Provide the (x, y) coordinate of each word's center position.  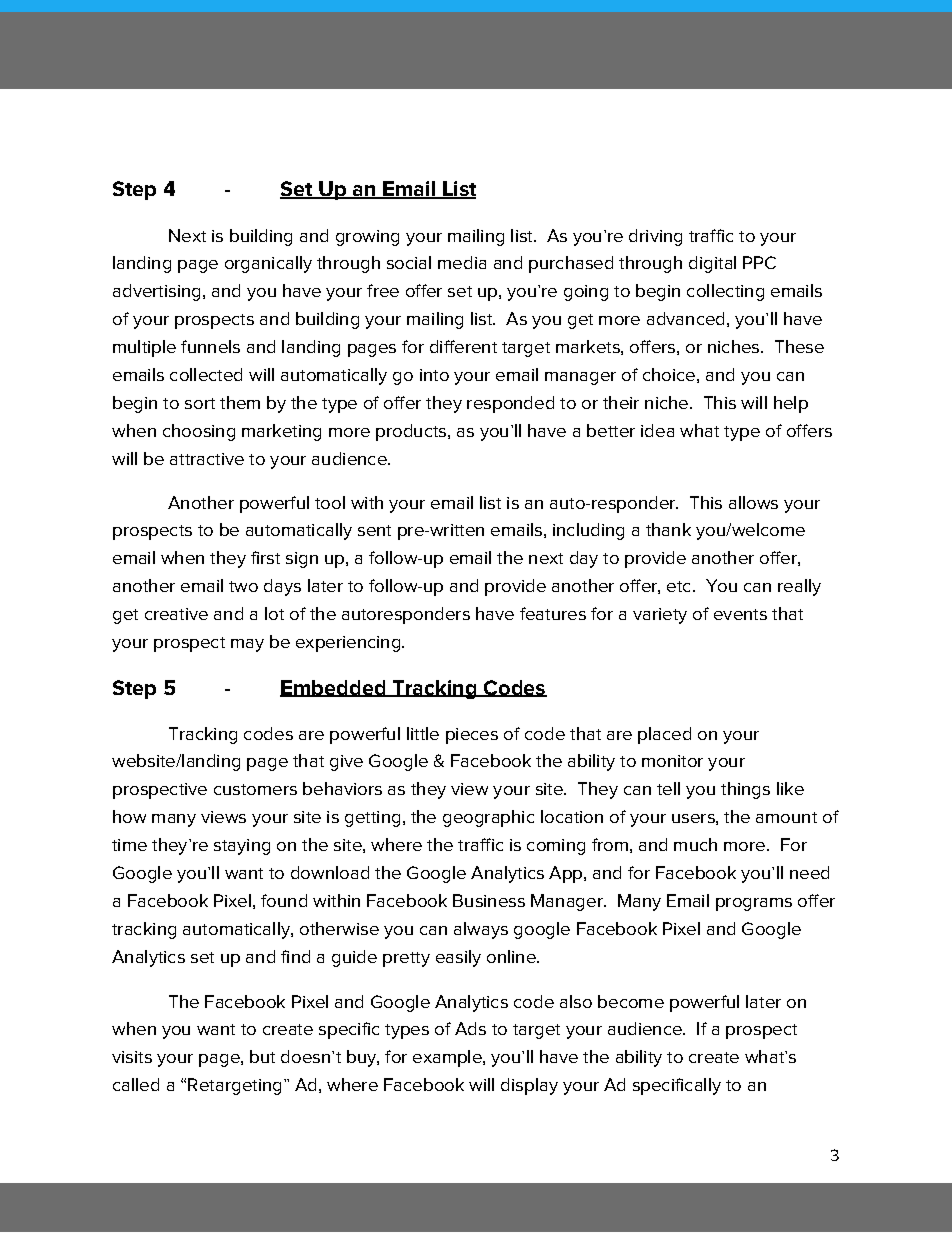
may (247, 645)
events (740, 614)
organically (268, 264)
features (553, 613)
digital (712, 264)
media (462, 262)
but (262, 1056)
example (448, 1058)
